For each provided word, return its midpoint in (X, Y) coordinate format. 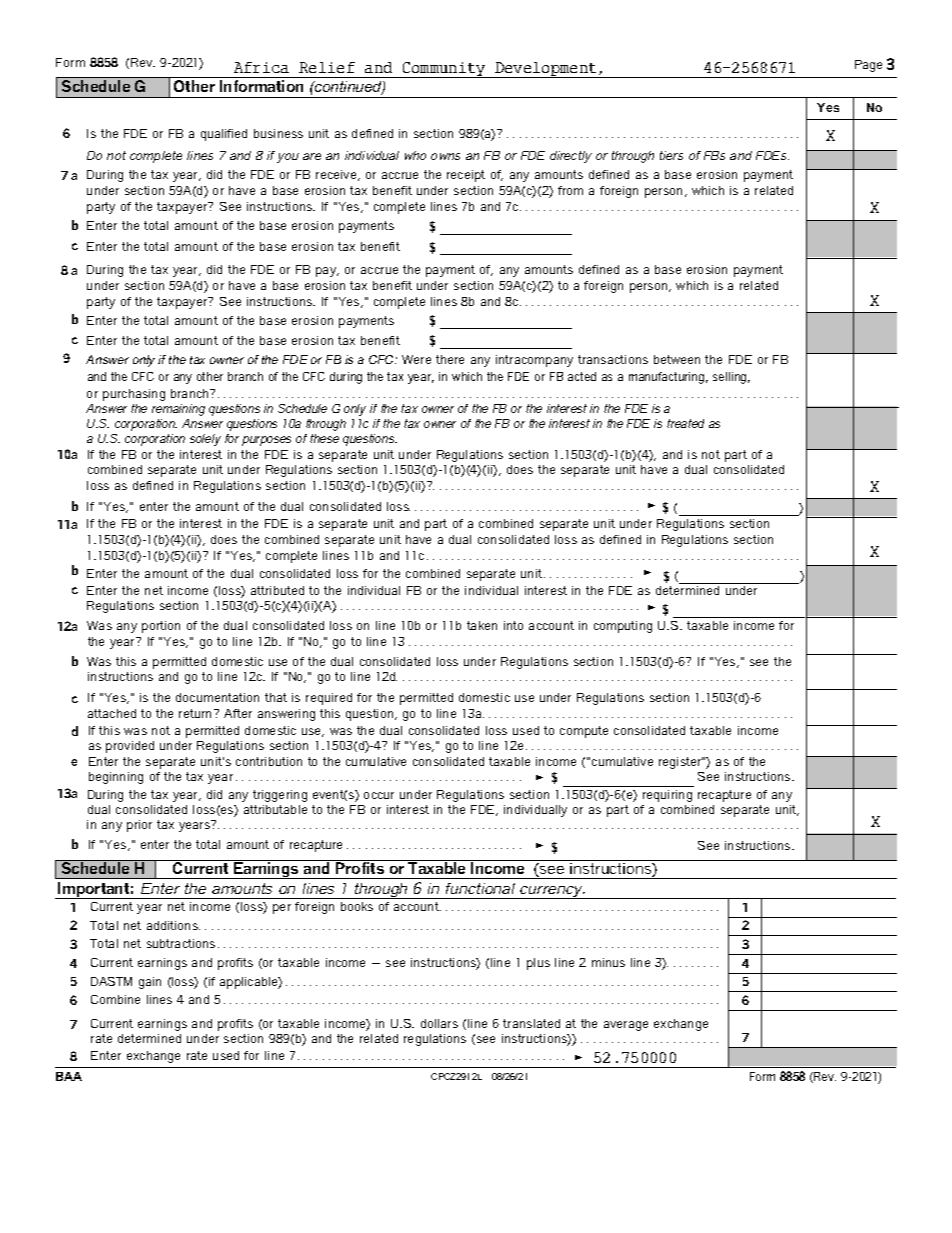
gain (150, 983)
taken (482, 625)
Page (868, 66)
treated (685, 423)
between (677, 359)
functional (480, 888)
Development (546, 70)
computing (623, 627)
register (681, 763)
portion (161, 627)
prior (139, 826)
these (324, 438)
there (450, 359)
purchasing (134, 395)
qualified (224, 135)
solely (205, 440)
